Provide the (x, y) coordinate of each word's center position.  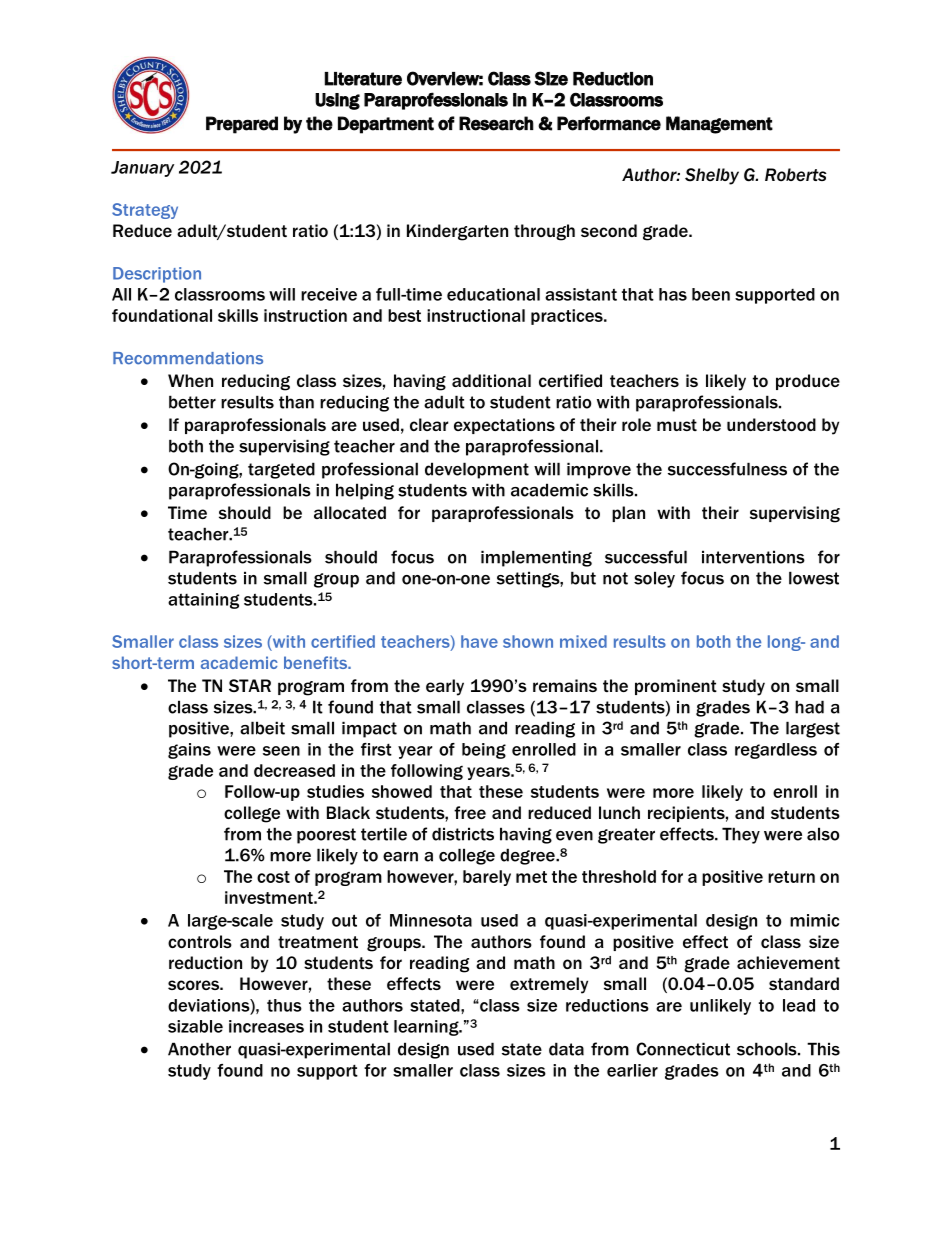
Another (199, 1049)
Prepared (242, 125)
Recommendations (188, 358)
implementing (536, 558)
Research (496, 123)
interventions (753, 557)
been (711, 294)
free (470, 812)
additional (491, 380)
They (741, 835)
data (566, 1049)
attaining (203, 601)
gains (189, 751)
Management (719, 125)
